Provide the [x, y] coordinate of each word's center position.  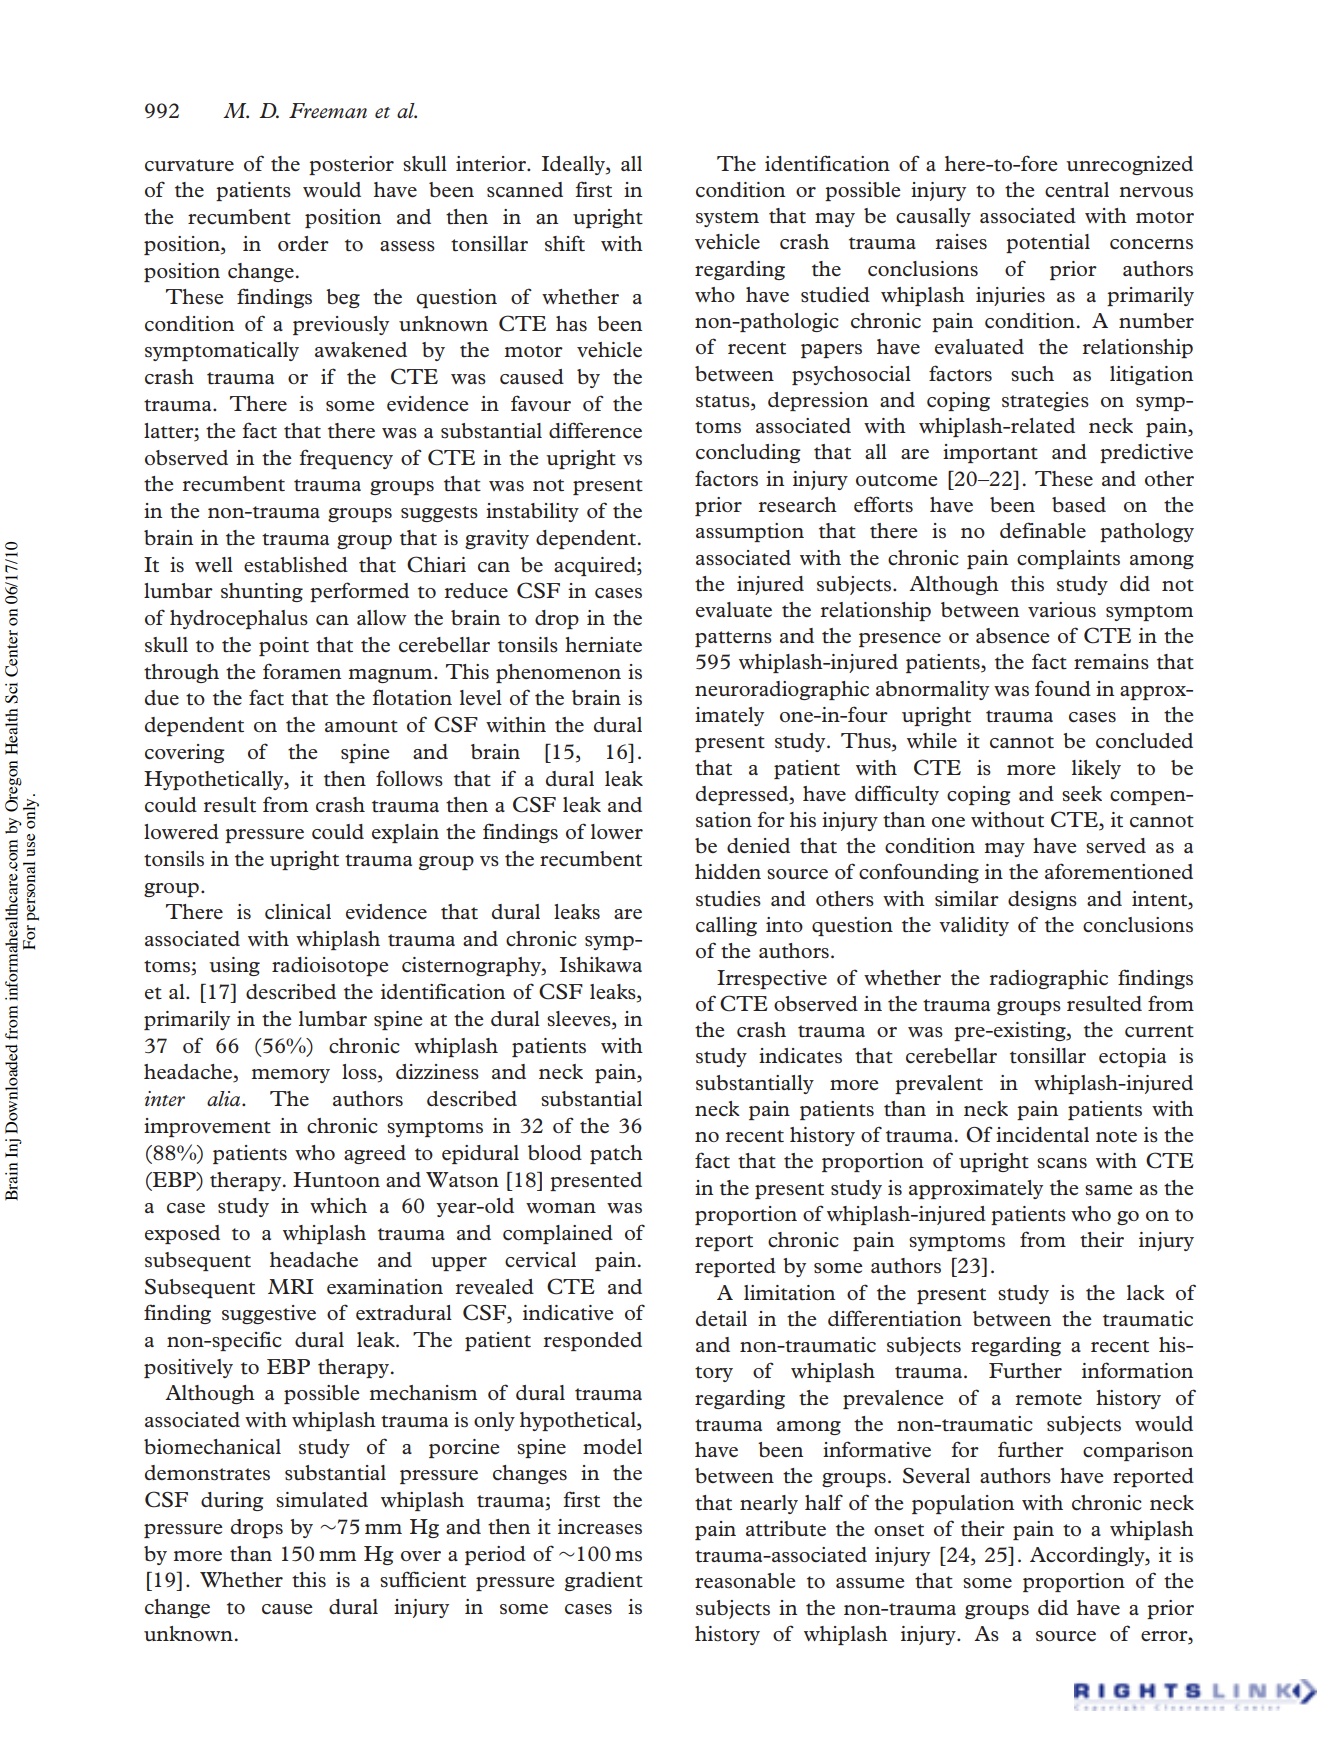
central [1077, 189]
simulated [322, 1499]
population [963, 1504]
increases [600, 1527]
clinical [298, 911]
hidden [728, 871]
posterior [351, 165]
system [727, 219]
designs [1042, 900]
